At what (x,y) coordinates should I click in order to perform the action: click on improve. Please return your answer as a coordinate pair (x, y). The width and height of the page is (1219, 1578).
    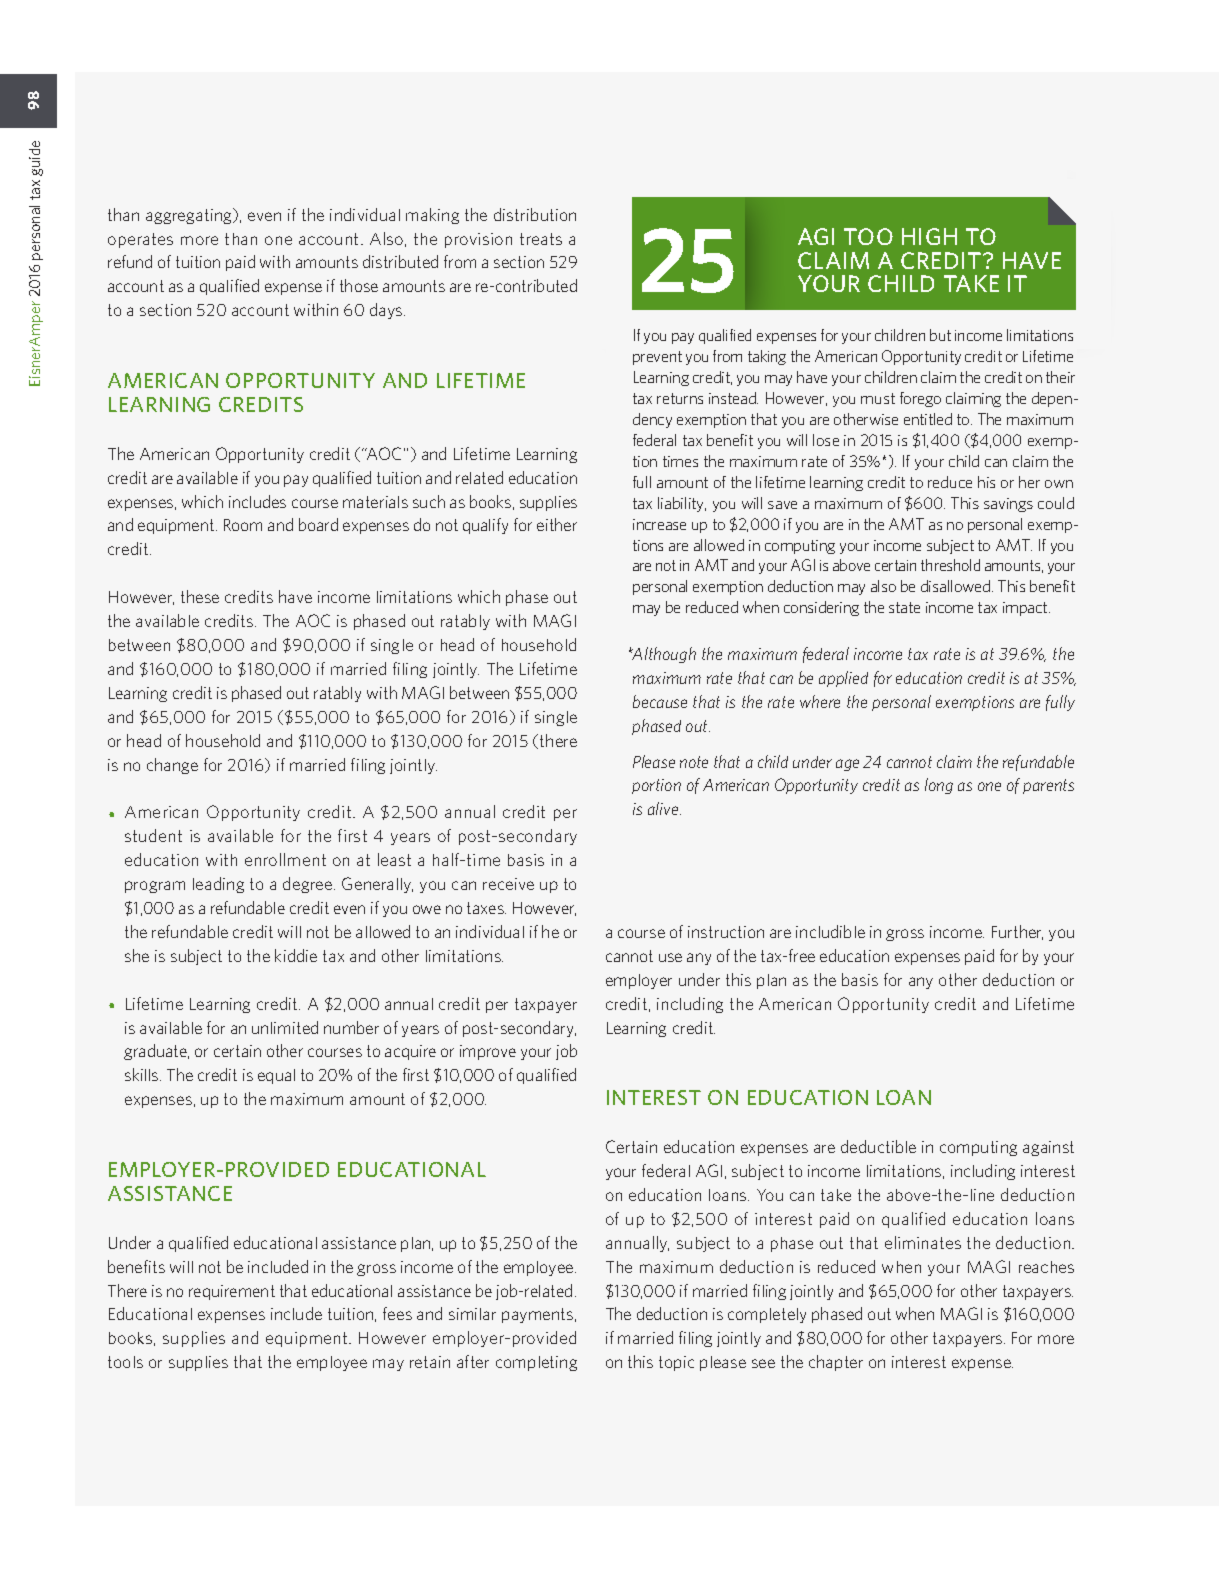
    Looking at the image, I should click on (488, 1052).
